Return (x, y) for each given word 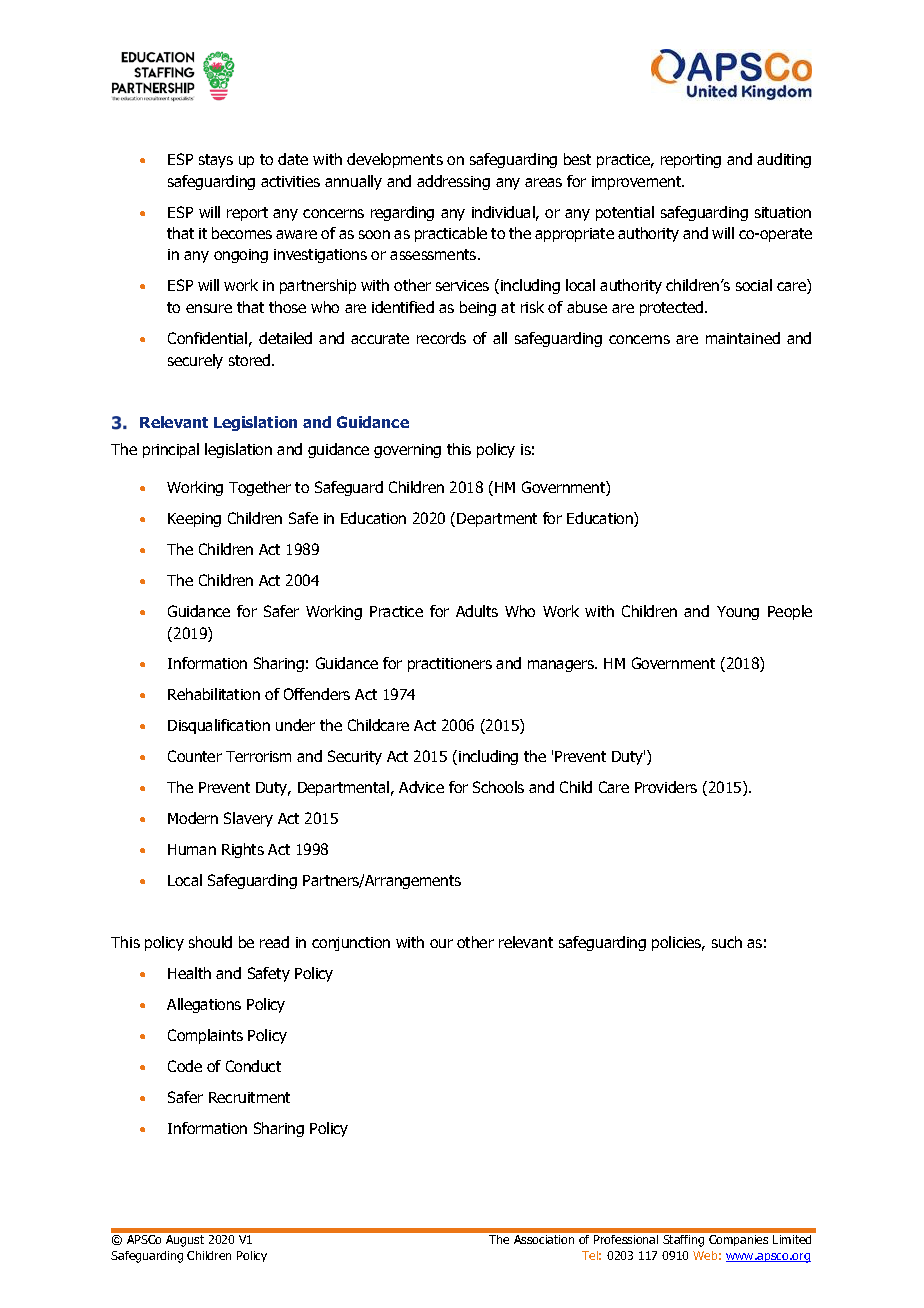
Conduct (253, 1066)
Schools (498, 787)
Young (738, 613)
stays (216, 161)
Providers (666, 787)
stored (251, 360)
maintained (743, 338)
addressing (453, 182)
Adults (477, 611)
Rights (243, 850)
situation (783, 212)
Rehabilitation (214, 694)
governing (407, 451)
